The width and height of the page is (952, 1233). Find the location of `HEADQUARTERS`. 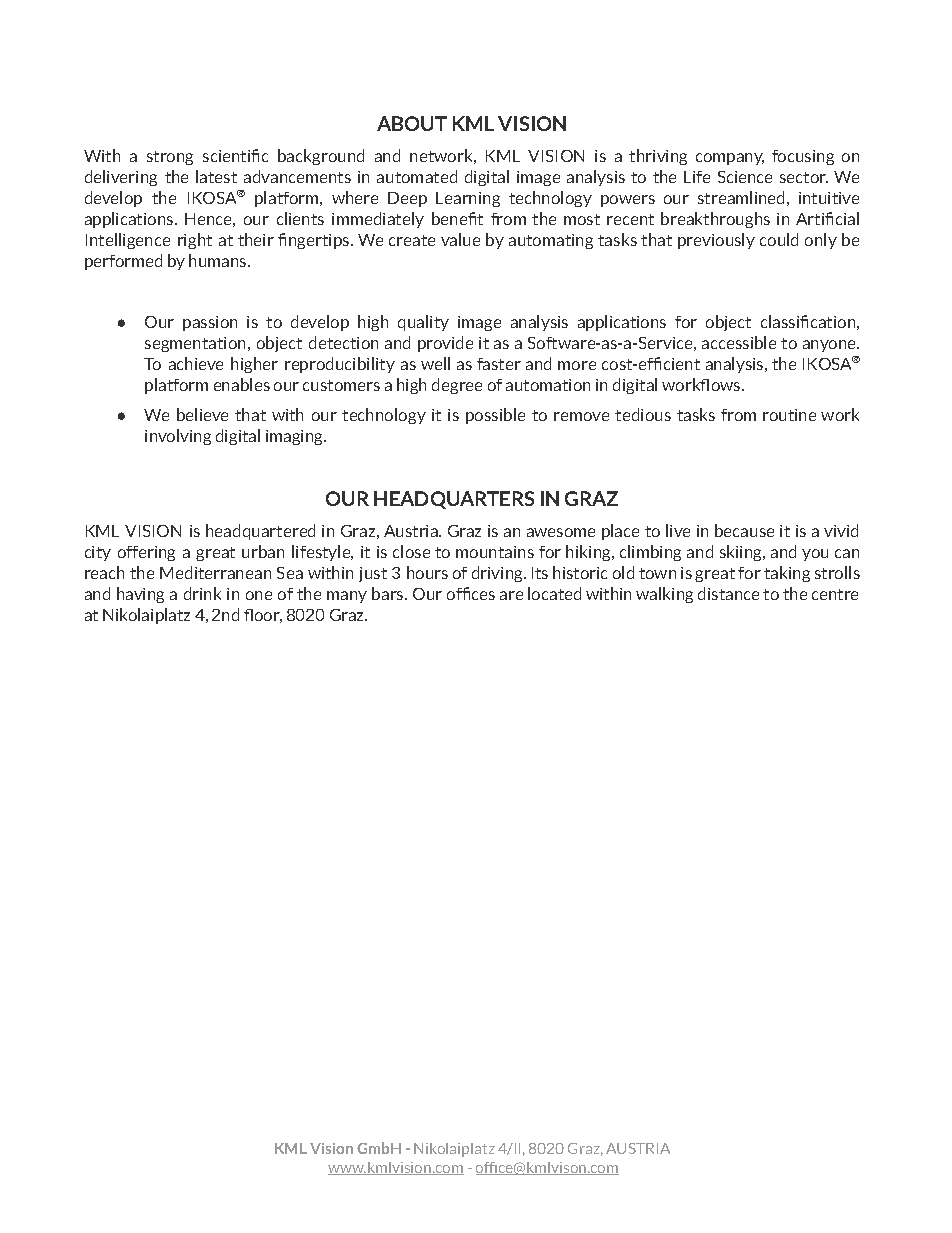

HEADQUARTERS is located at coordinates (454, 500).
